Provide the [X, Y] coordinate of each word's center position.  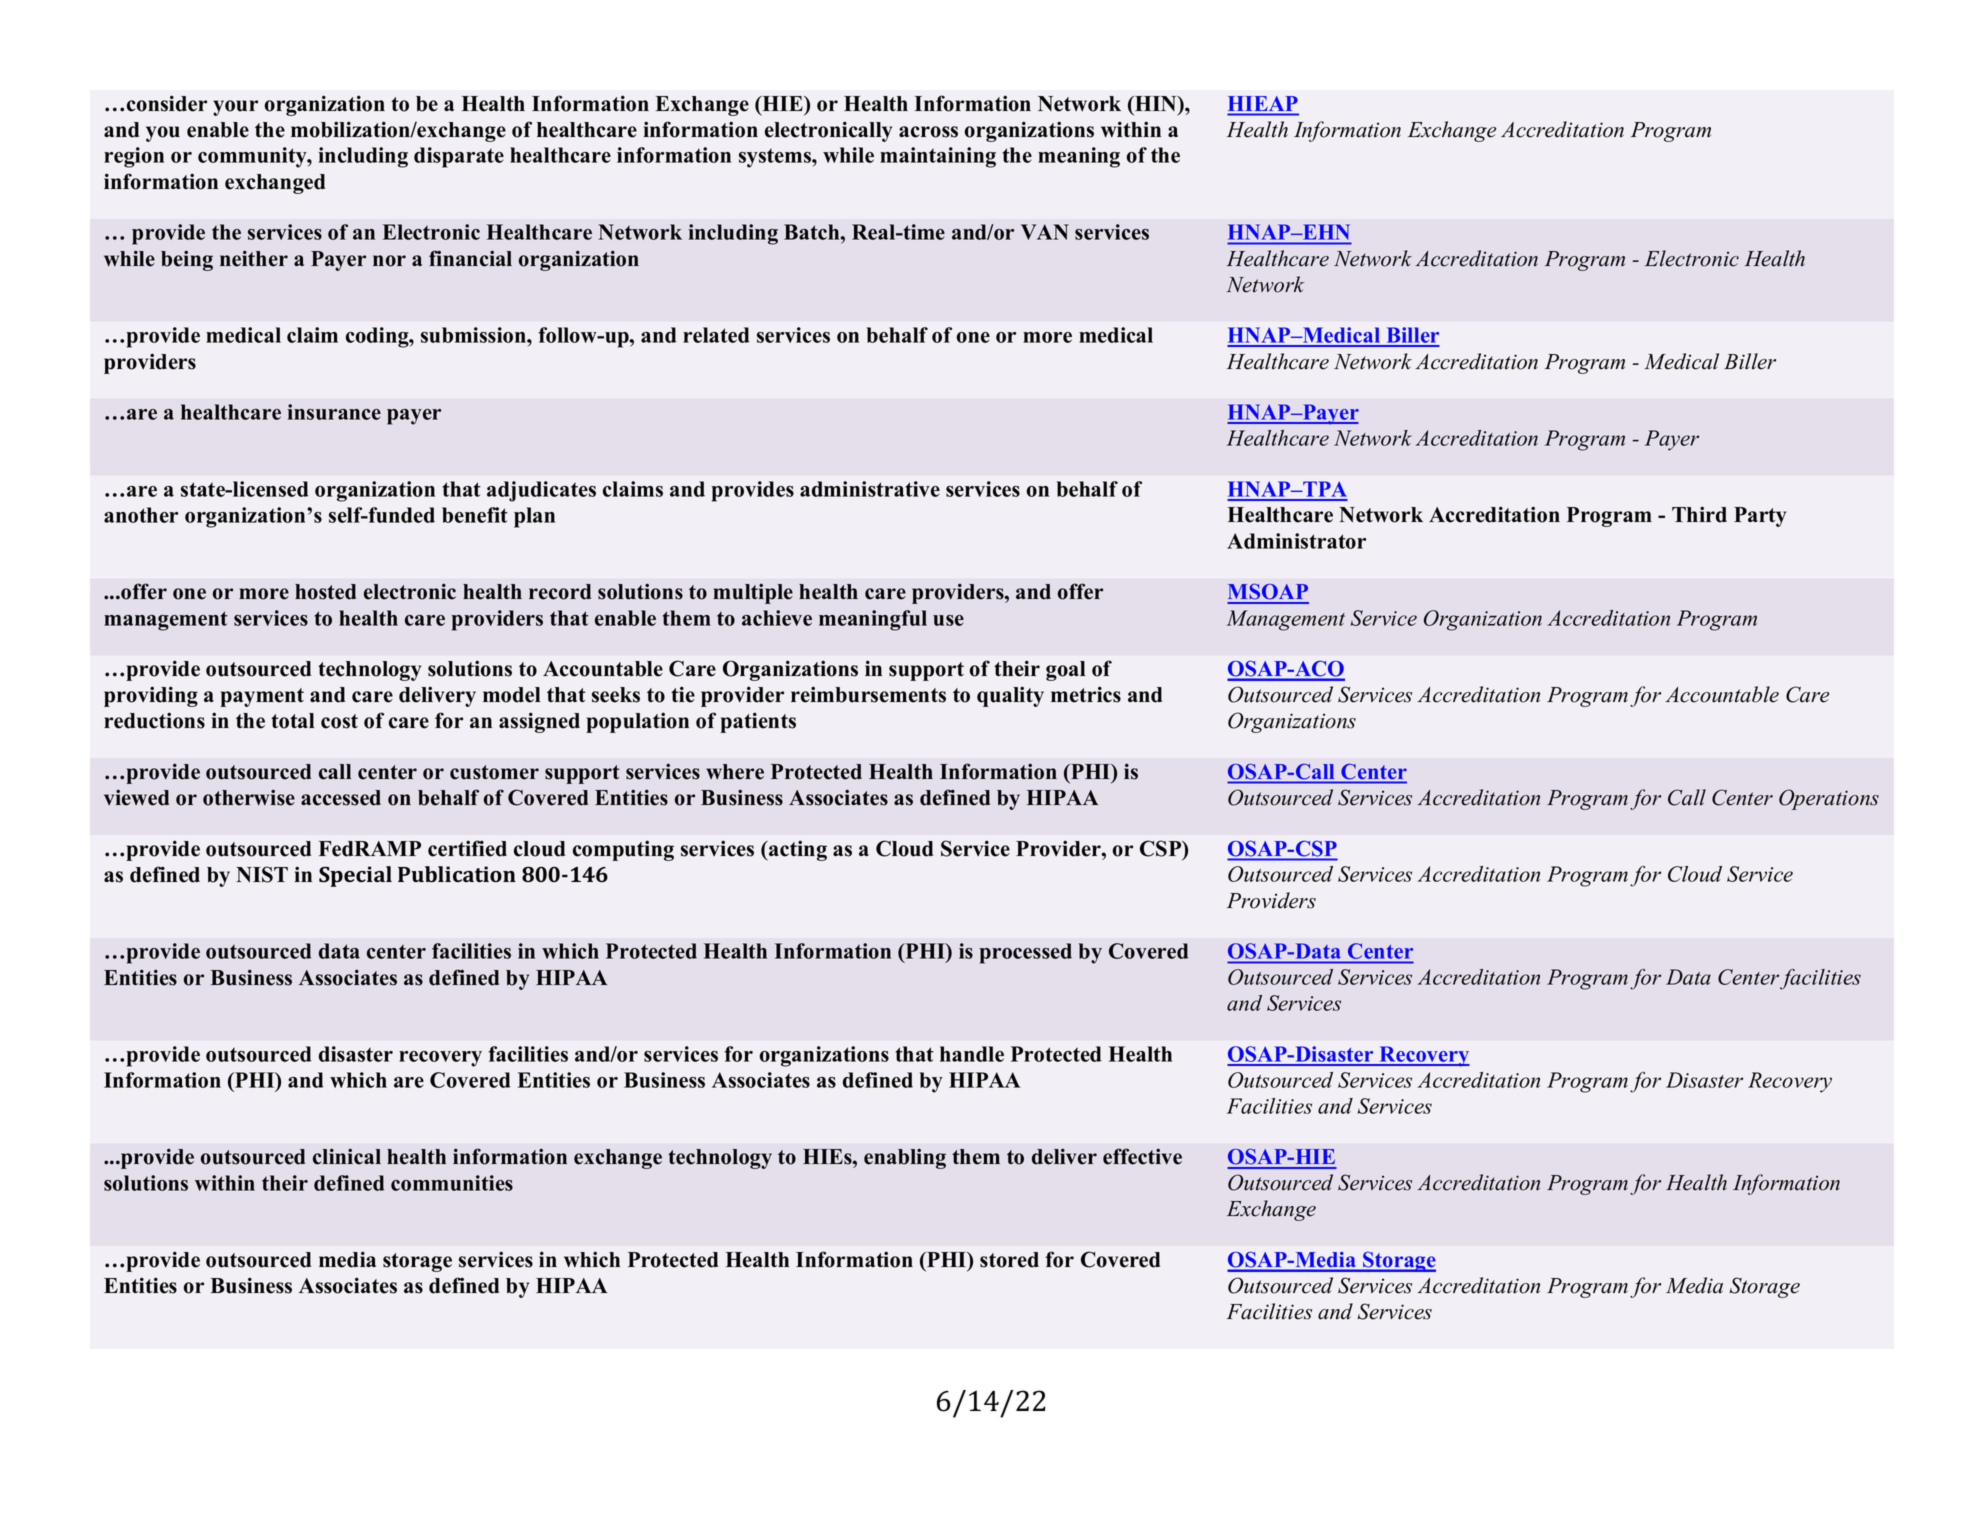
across [928, 132]
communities [452, 1183]
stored [1009, 1260]
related [716, 335]
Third [1699, 514]
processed [1025, 953]
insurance [334, 412]
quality [1010, 696]
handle [972, 1054]
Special [355, 876]
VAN [1045, 232]
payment [262, 697]
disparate [459, 157]
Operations [1829, 799]
